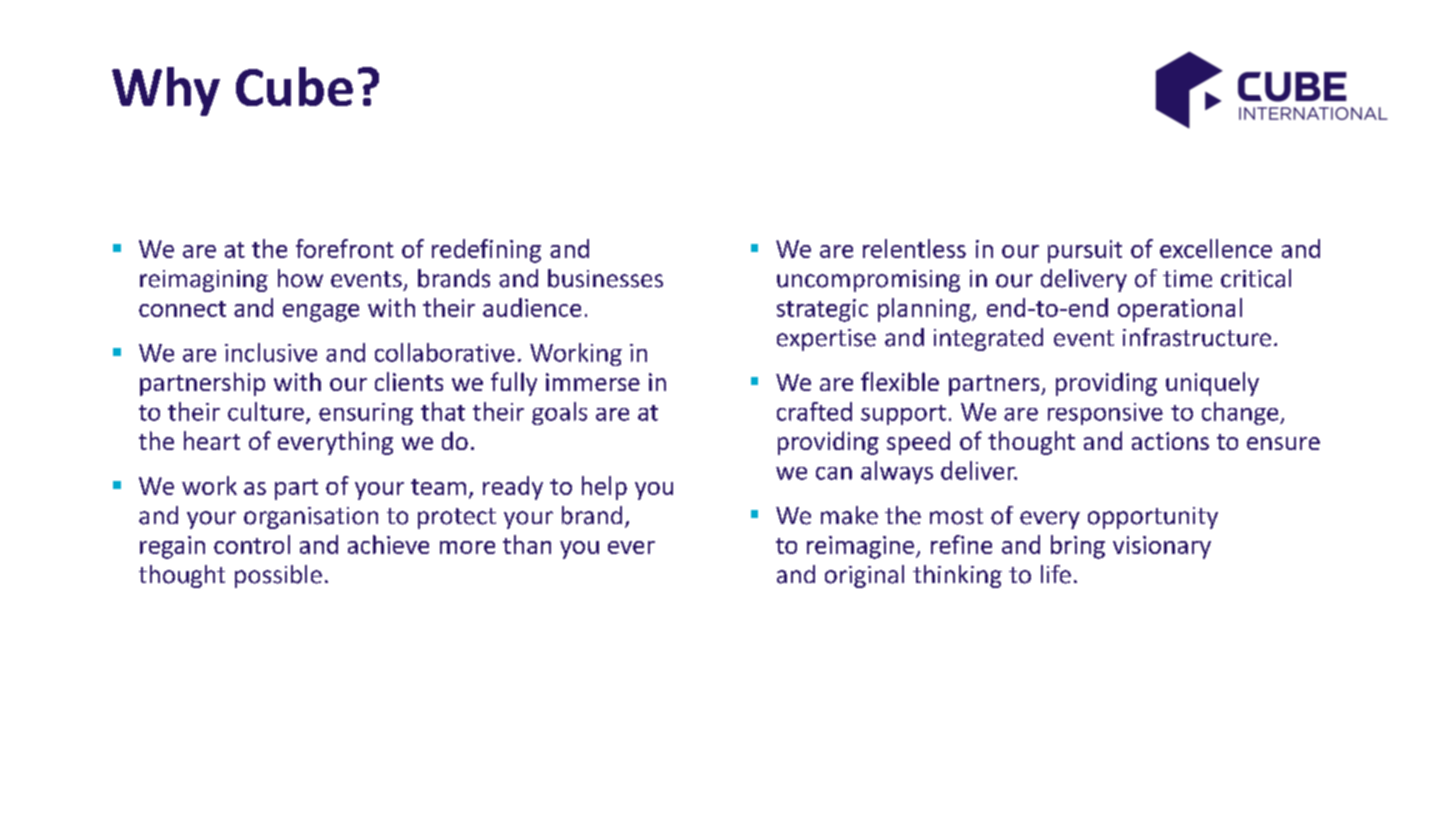  Describe the element at coordinates (321, 313) in the page. I see `engage` at that location.
